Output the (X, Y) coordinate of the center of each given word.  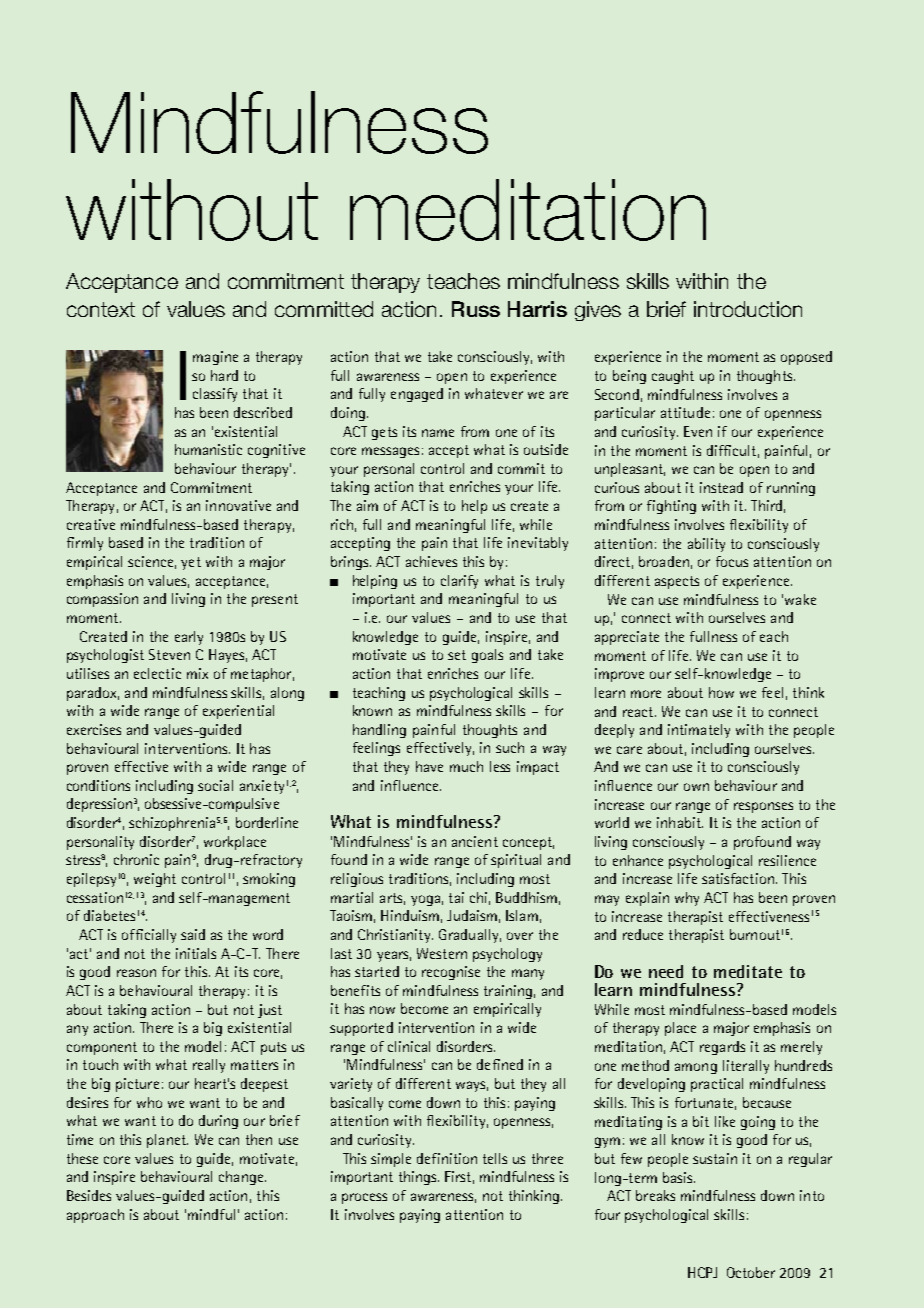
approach (95, 1216)
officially (149, 936)
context (101, 309)
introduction (748, 309)
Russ (476, 309)
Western (442, 953)
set (457, 655)
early (189, 638)
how (721, 692)
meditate (748, 971)
